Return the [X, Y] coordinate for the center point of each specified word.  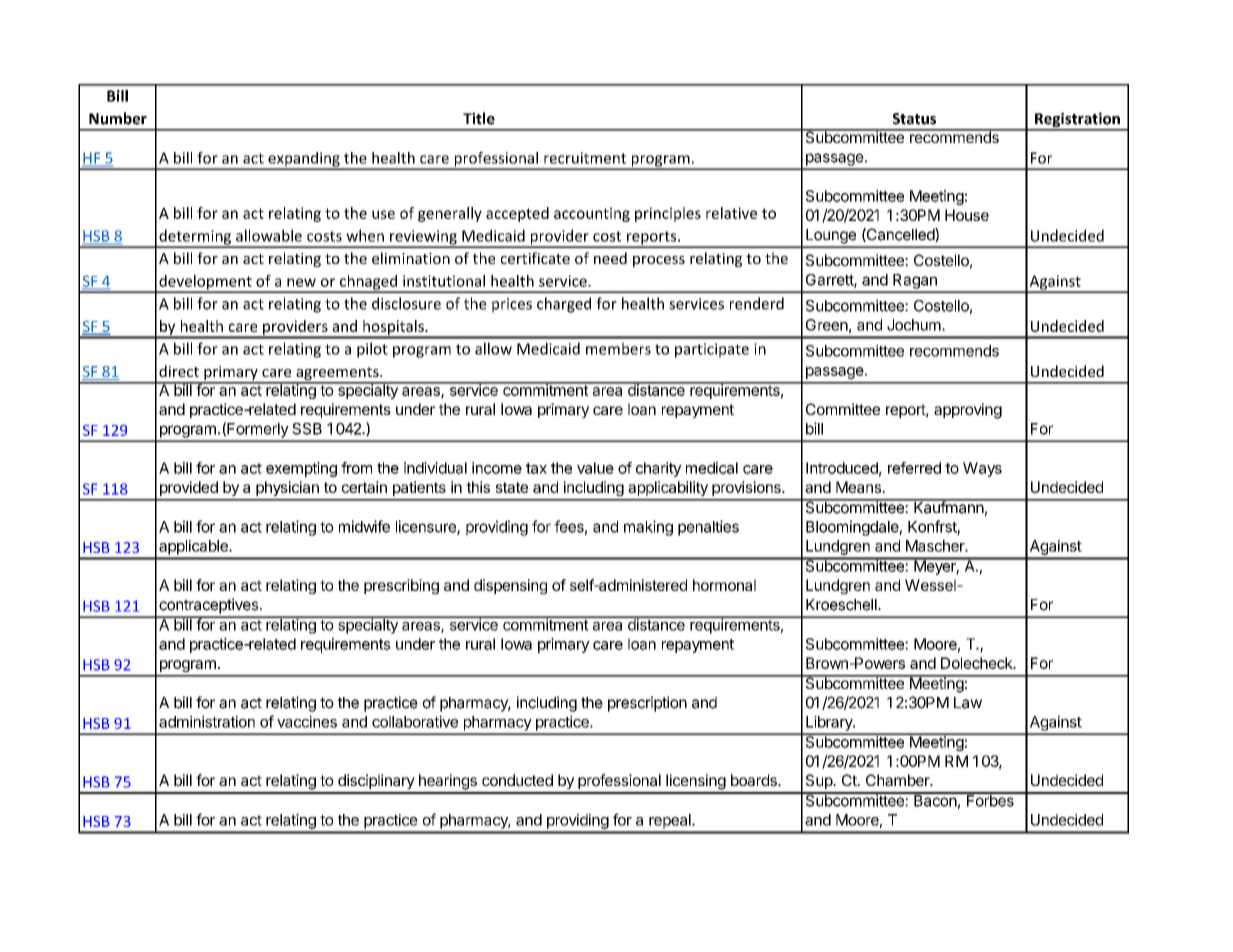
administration [207, 721]
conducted [517, 780]
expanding [304, 160]
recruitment [585, 158]
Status [914, 119]
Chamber [899, 780]
